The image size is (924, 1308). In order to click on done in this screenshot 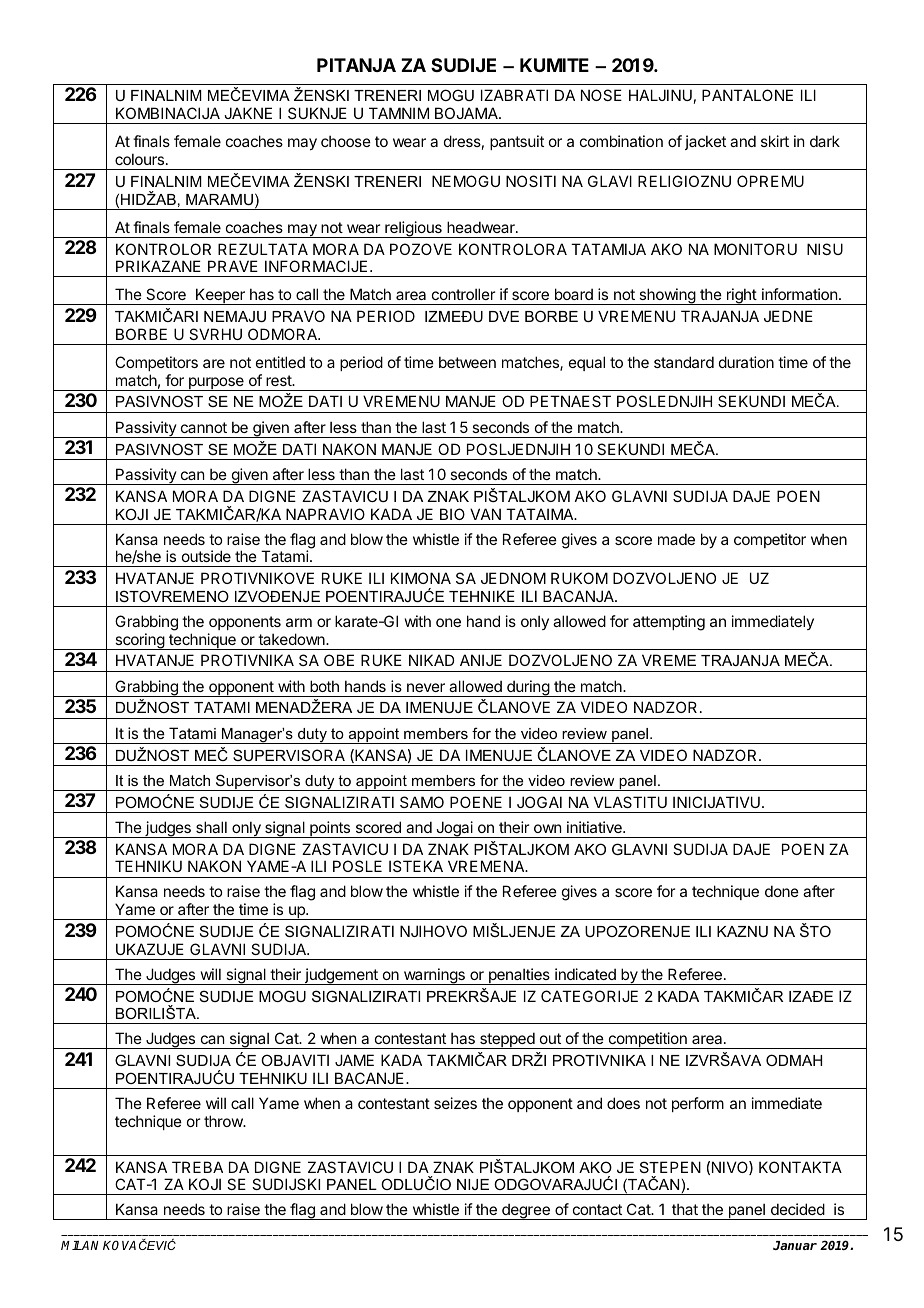, I will do `click(782, 891)`.
